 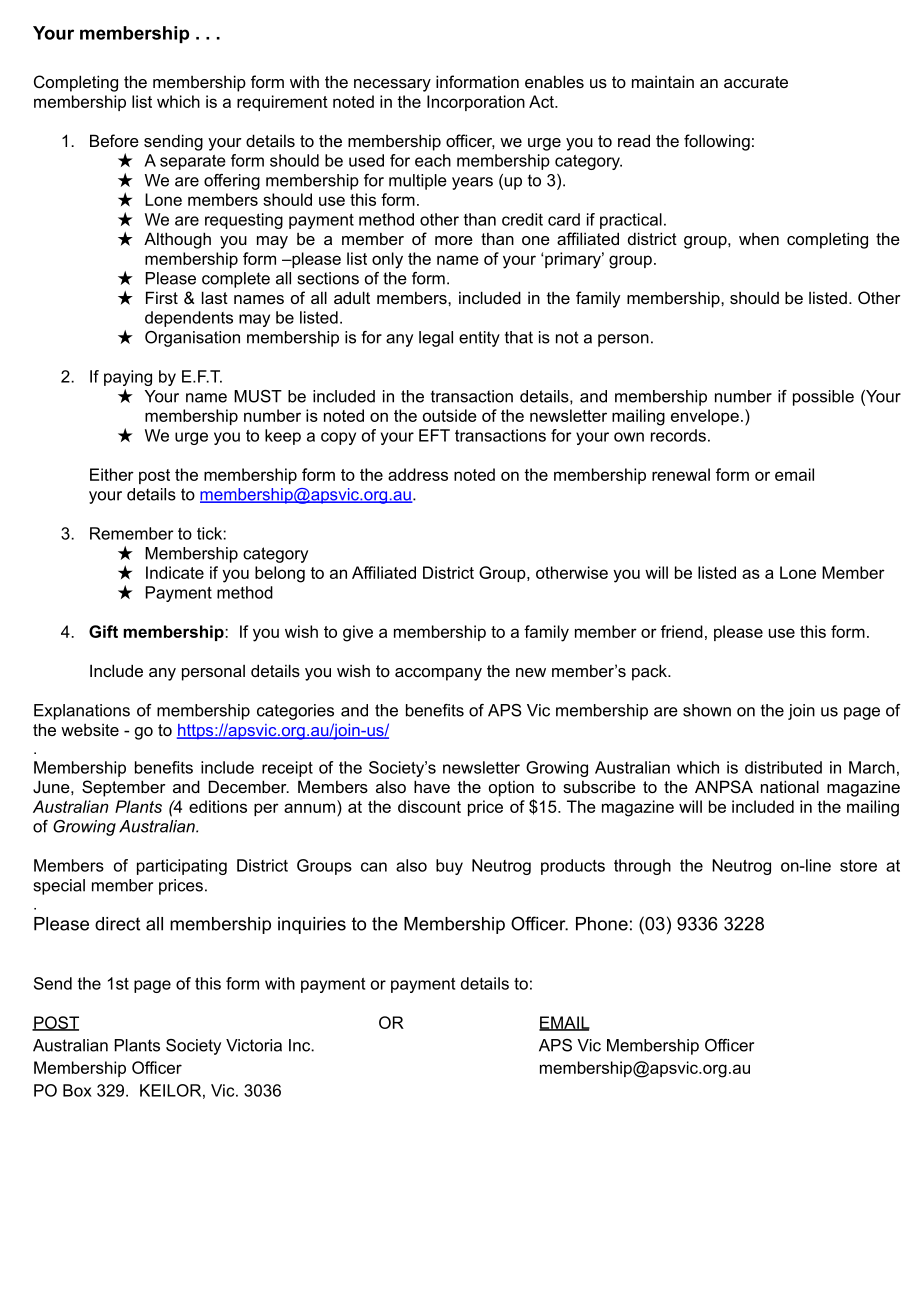 I want to click on possible, so click(x=823, y=398).
